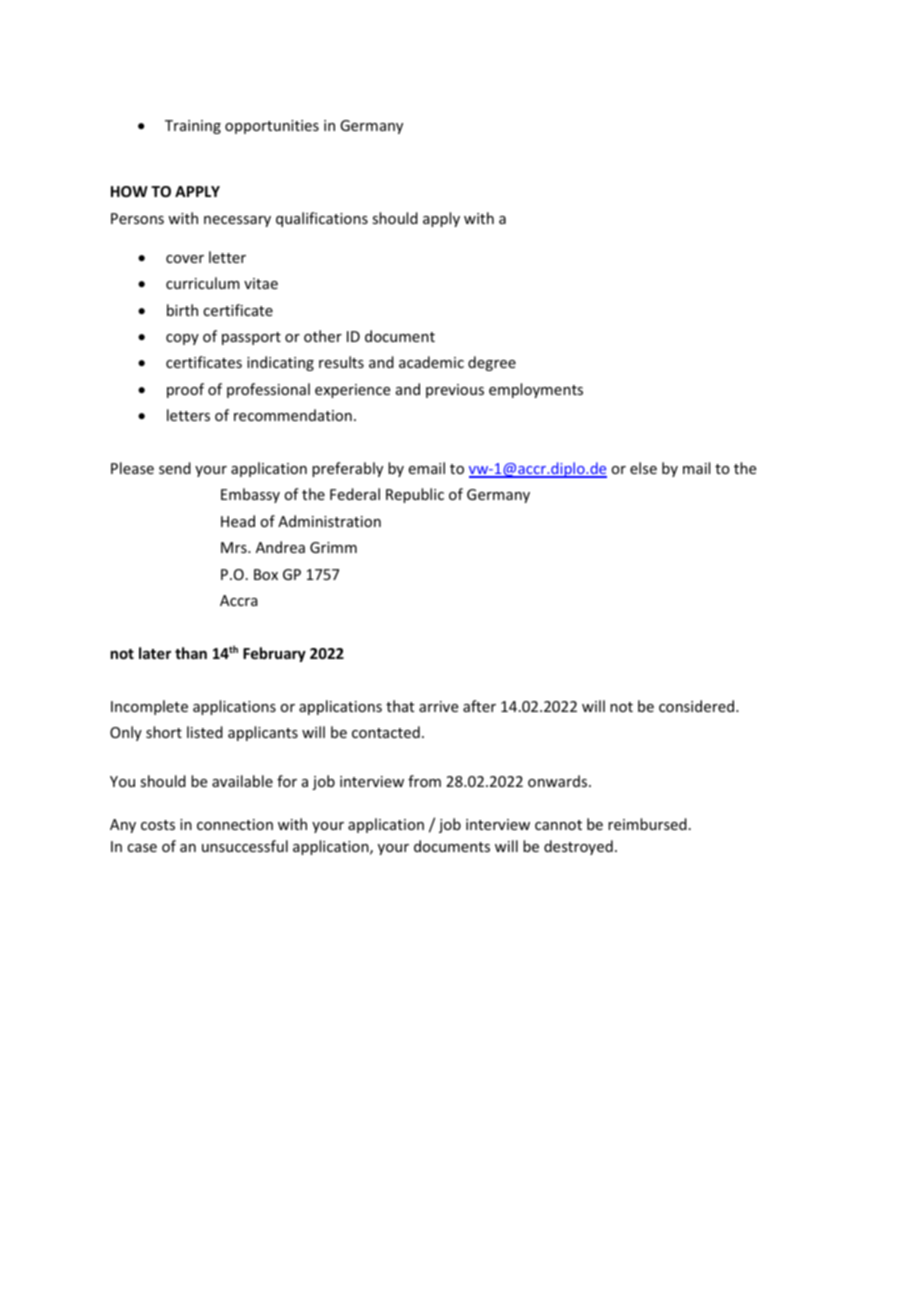  Describe the element at coordinates (536, 390) in the image. I see `employments` at that location.
